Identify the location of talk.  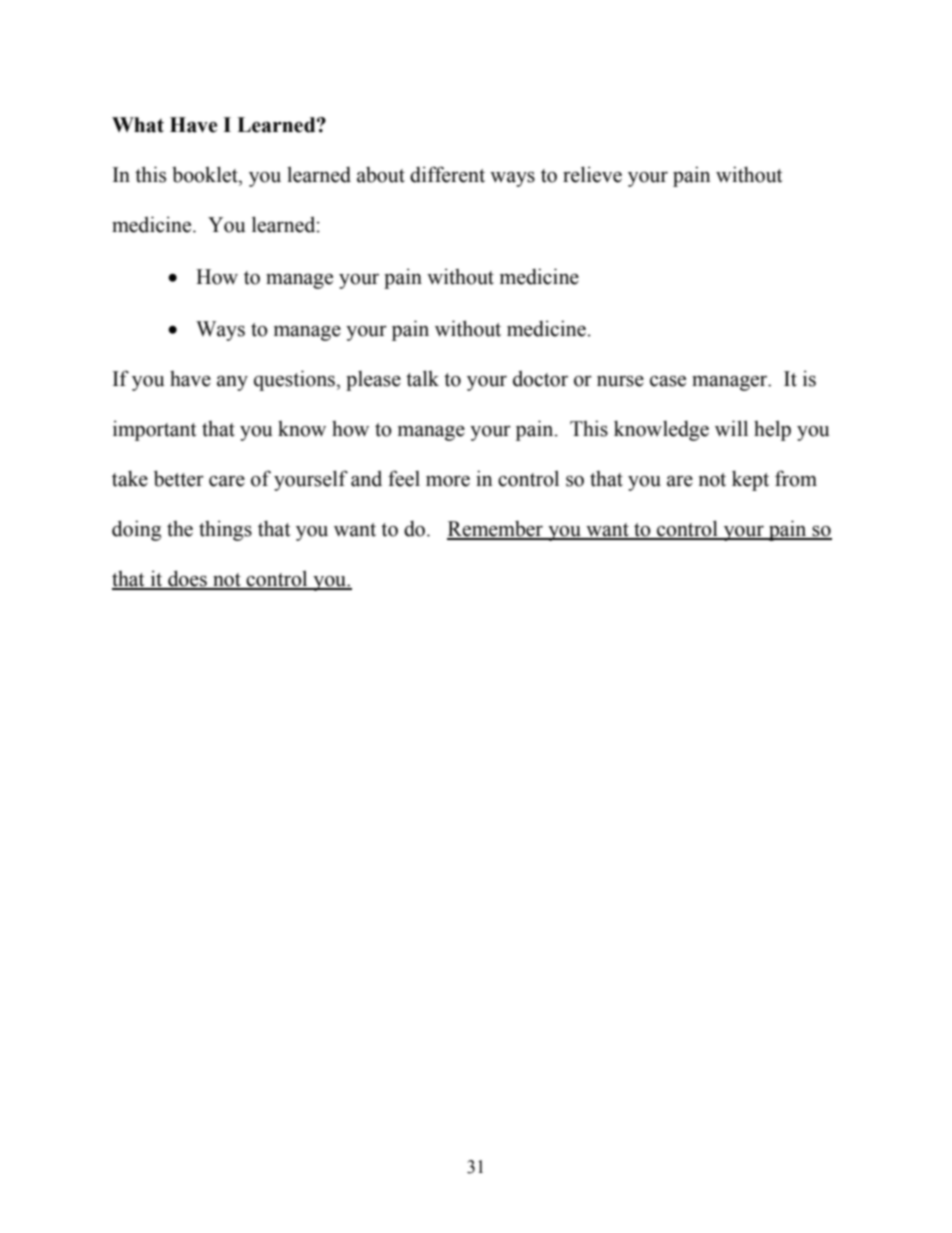
(422, 378).
